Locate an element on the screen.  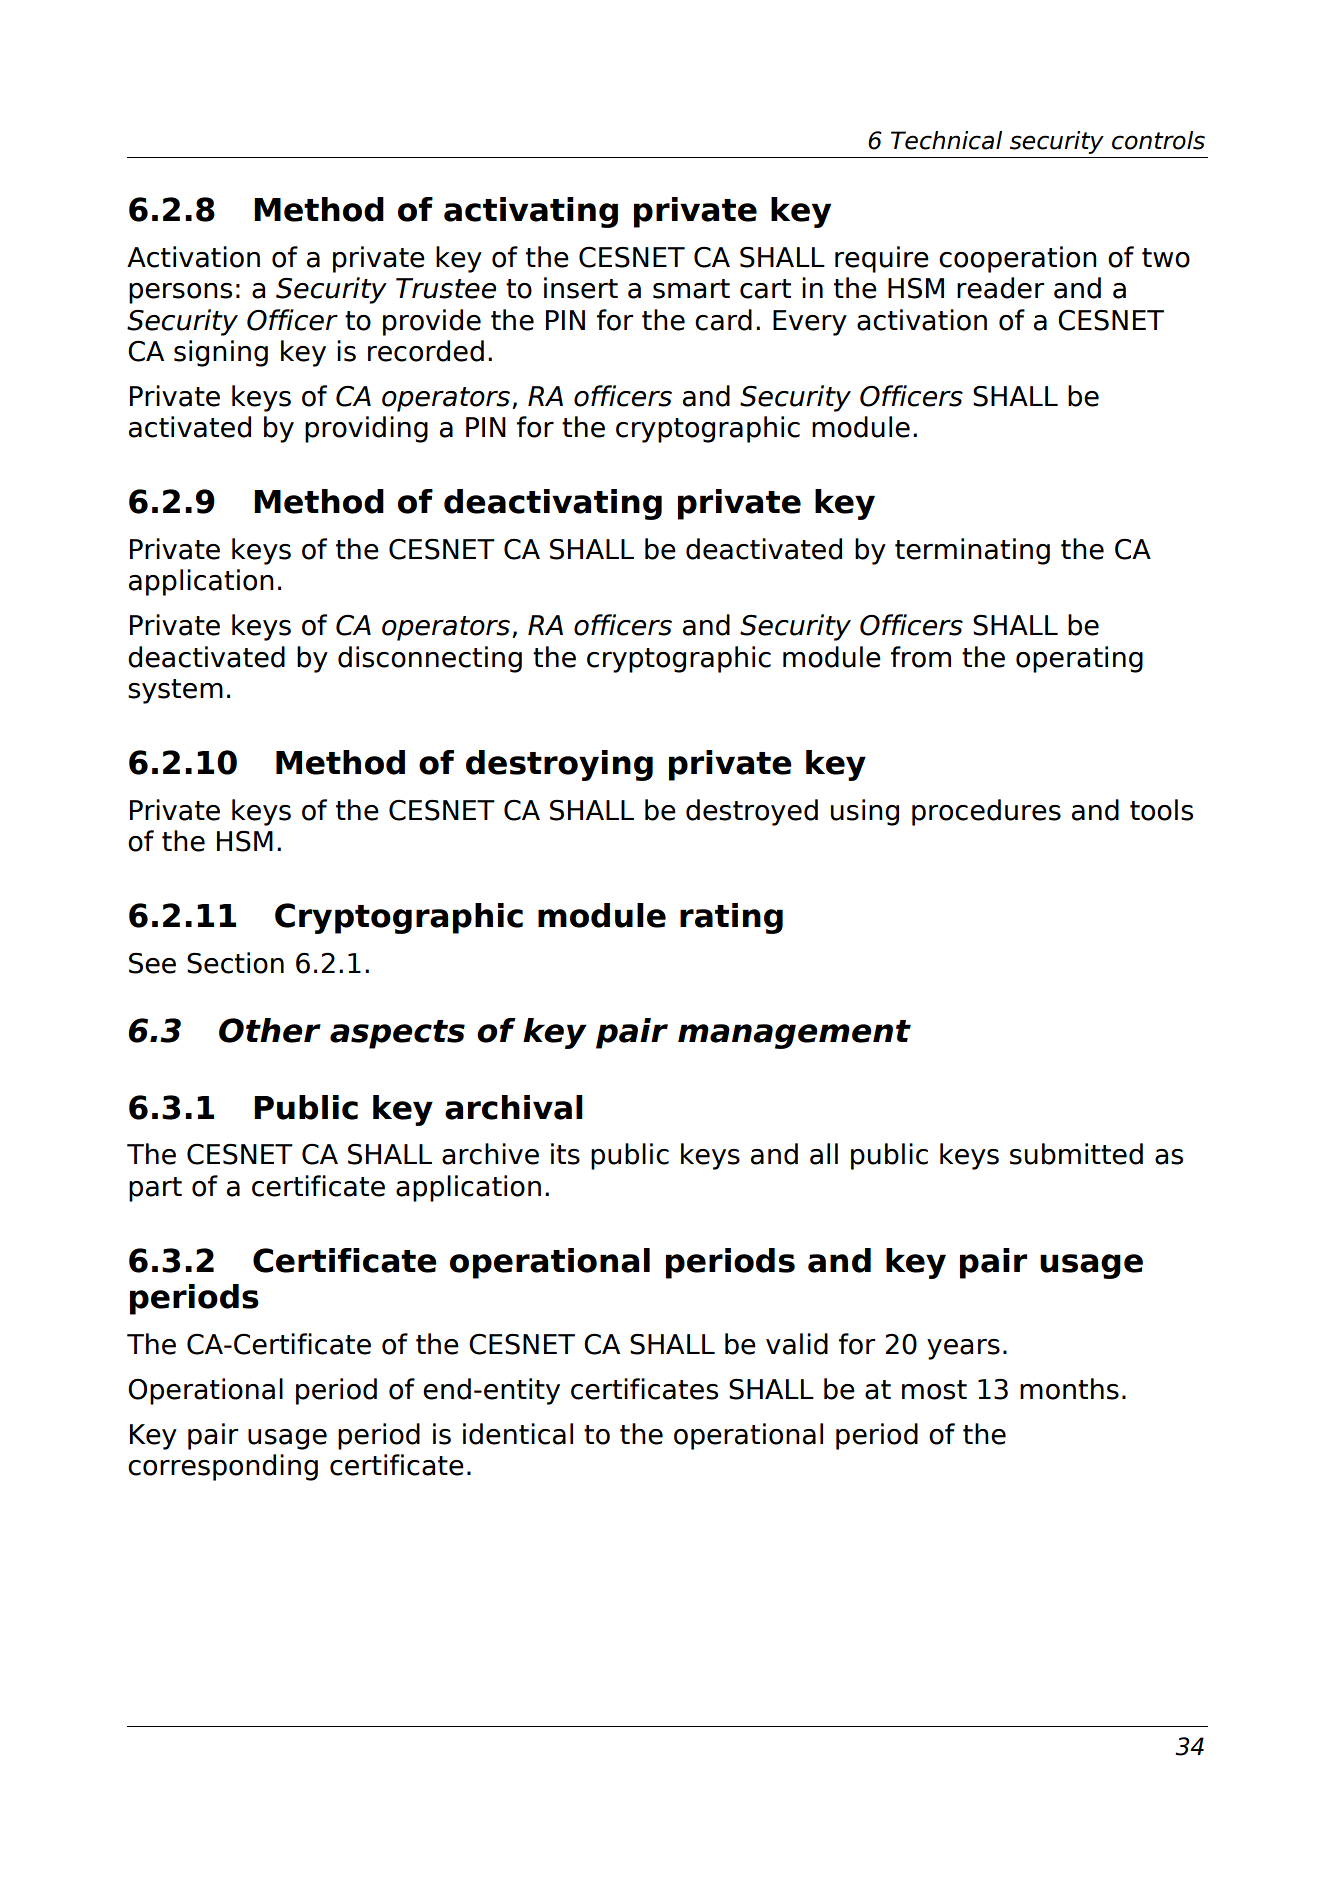
smart is located at coordinates (691, 289).
